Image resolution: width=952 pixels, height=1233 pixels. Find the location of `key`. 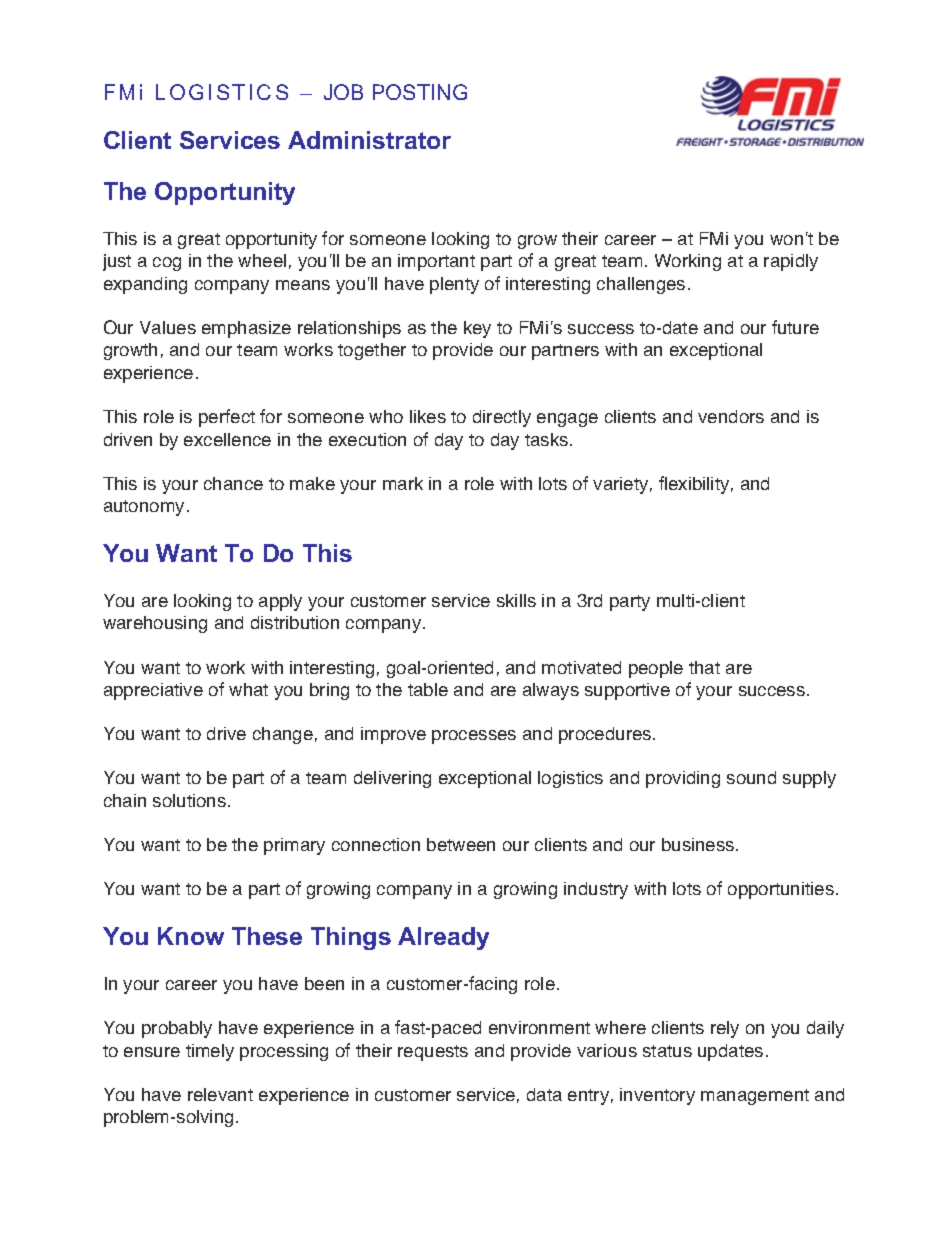

key is located at coordinates (477, 329).
